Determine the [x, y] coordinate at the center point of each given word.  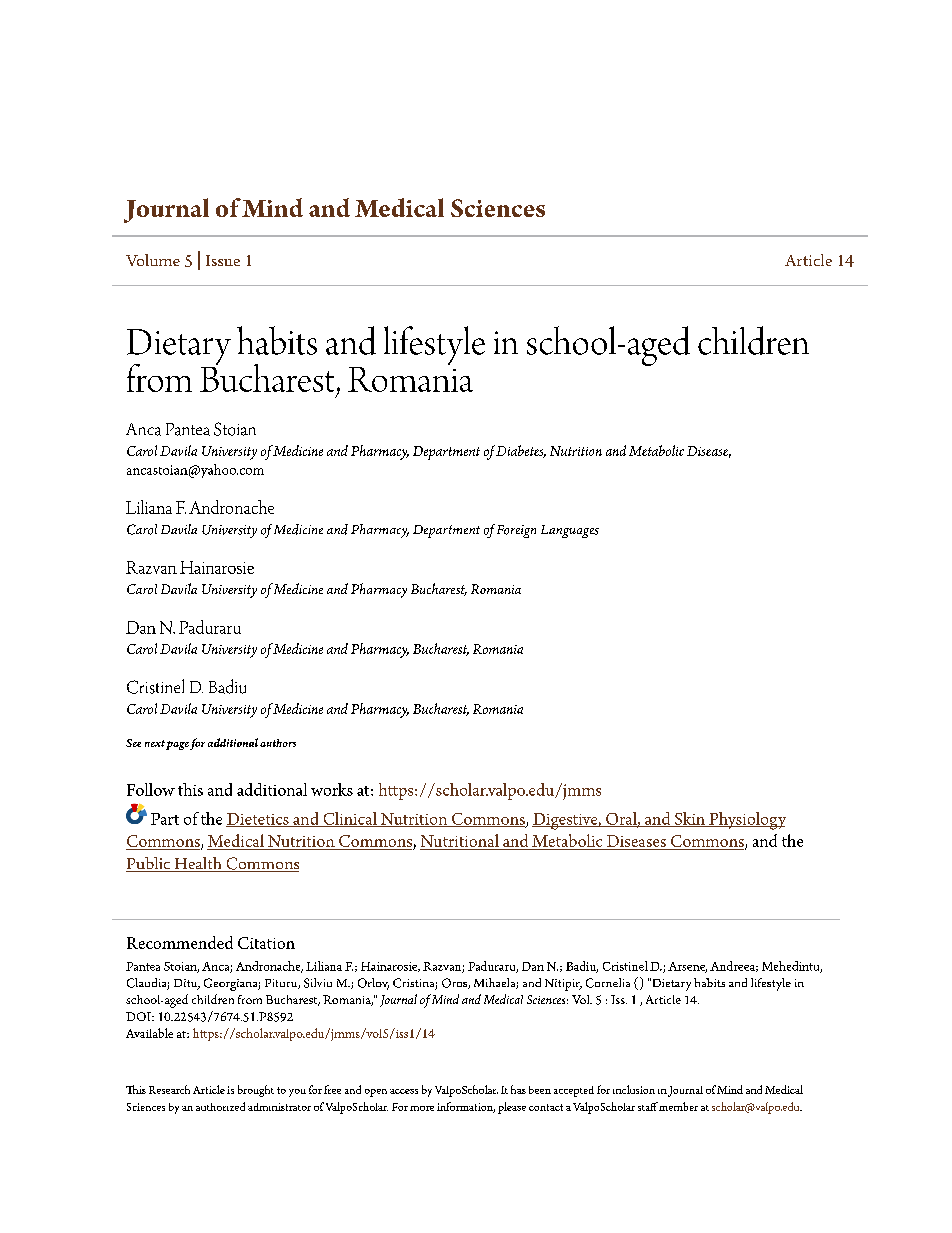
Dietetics [258, 820]
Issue [223, 260]
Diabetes [521, 451]
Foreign [516, 531]
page [177, 745]
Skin [689, 819]
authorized [220, 1106]
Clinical [350, 819]
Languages [570, 531]
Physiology [746, 821]
